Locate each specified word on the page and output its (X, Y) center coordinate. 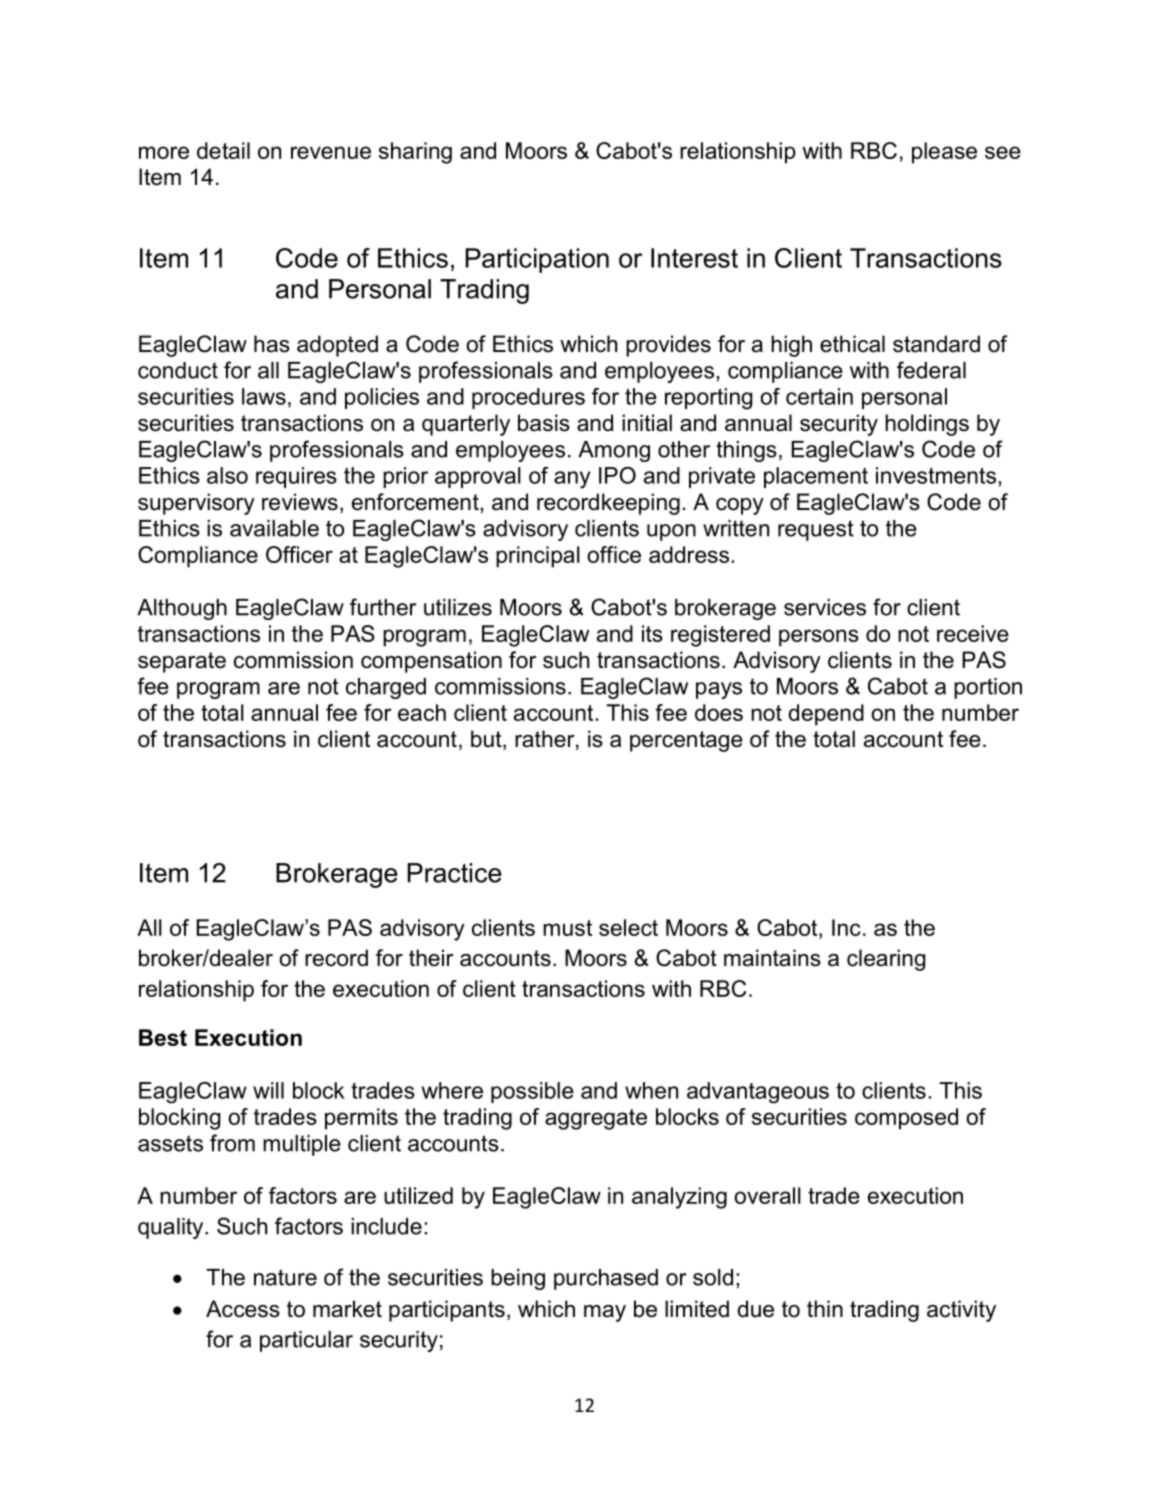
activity (961, 1311)
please (944, 153)
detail (223, 150)
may (605, 1313)
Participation (537, 260)
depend (826, 715)
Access (243, 1309)
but (487, 740)
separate (182, 662)
